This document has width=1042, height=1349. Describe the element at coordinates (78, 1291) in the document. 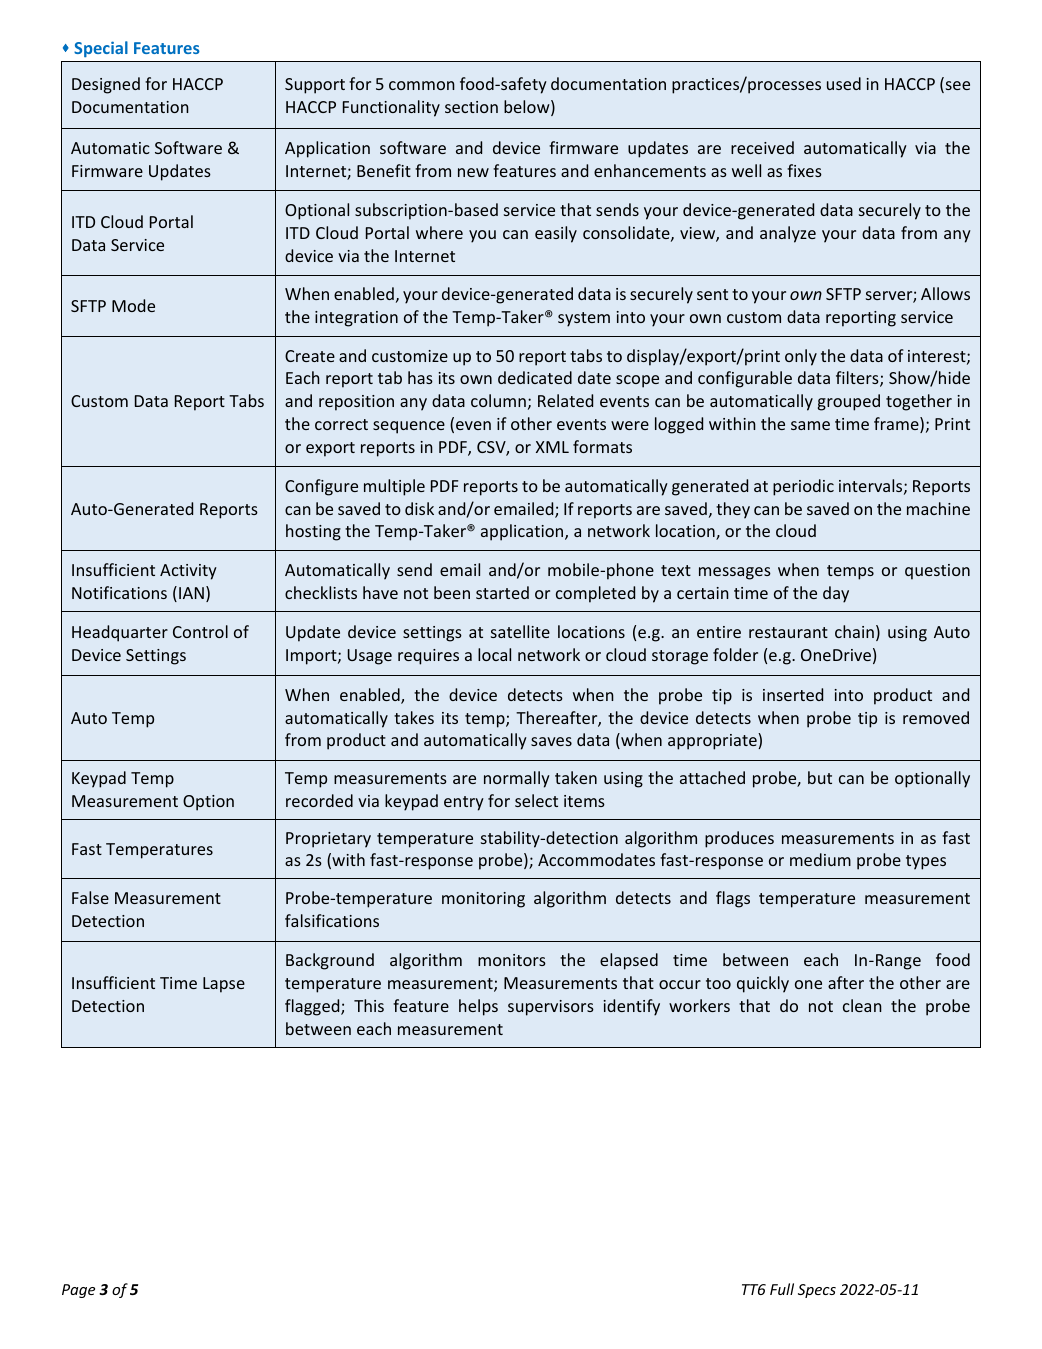

I see `Page` at that location.
